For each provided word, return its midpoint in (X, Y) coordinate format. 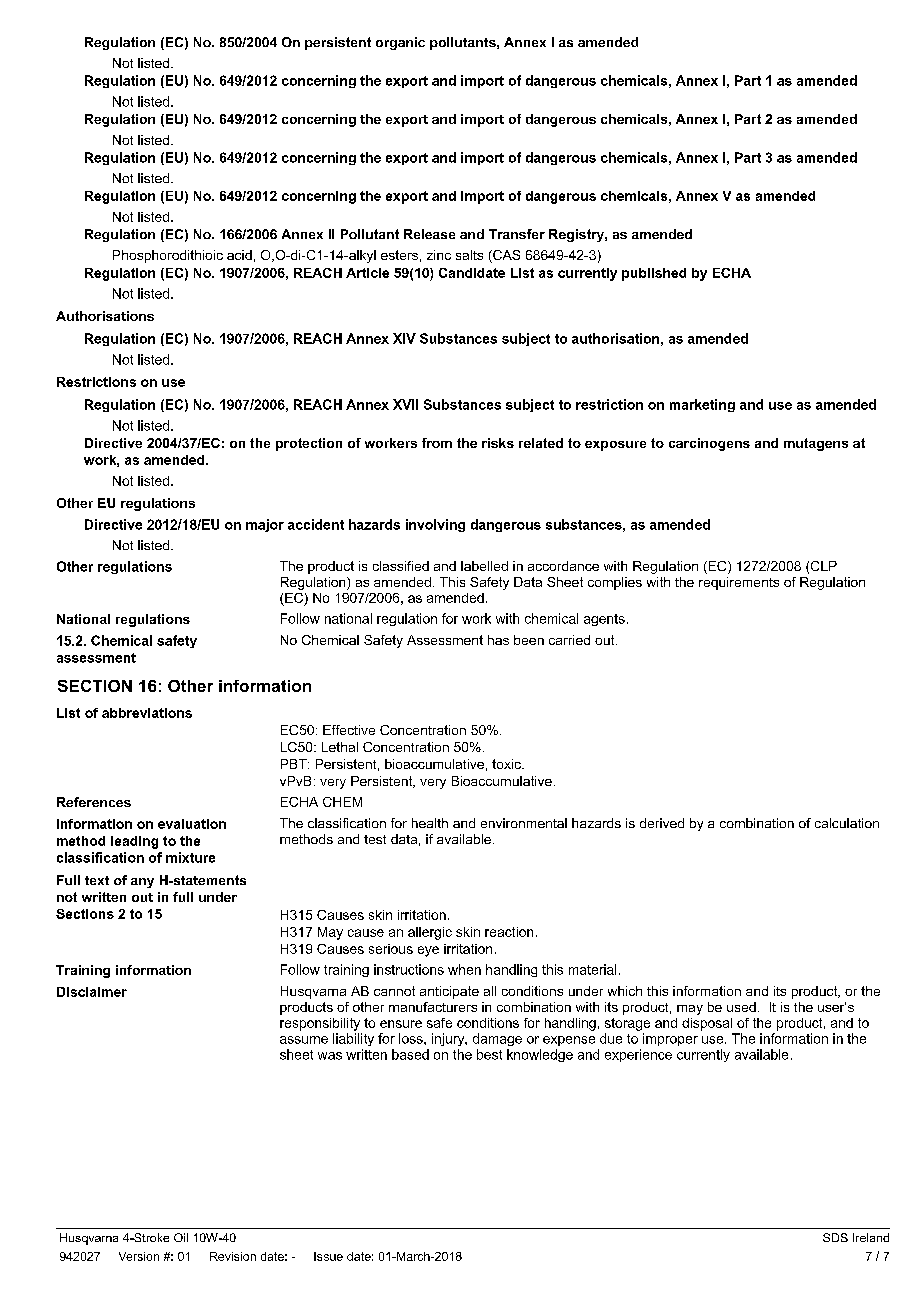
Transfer (517, 234)
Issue (328, 1256)
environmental (524, 823)
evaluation (192, 824)
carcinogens (709, 444)
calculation (847, 823)
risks (498, 443)
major (265, 525)
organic (400, 43)
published (654, 274)
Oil (181, 1237)
